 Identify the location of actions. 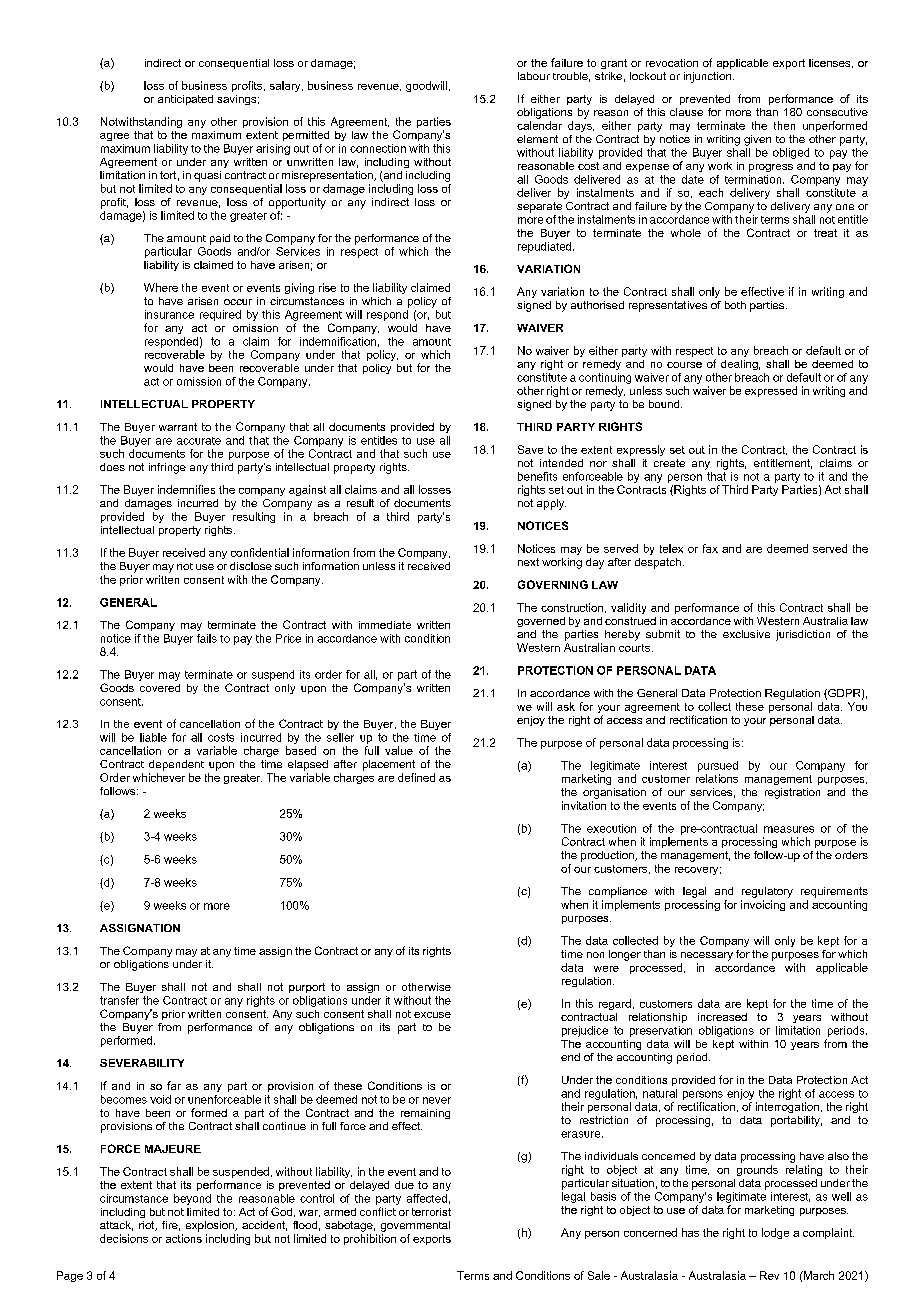
(184, 1238).
